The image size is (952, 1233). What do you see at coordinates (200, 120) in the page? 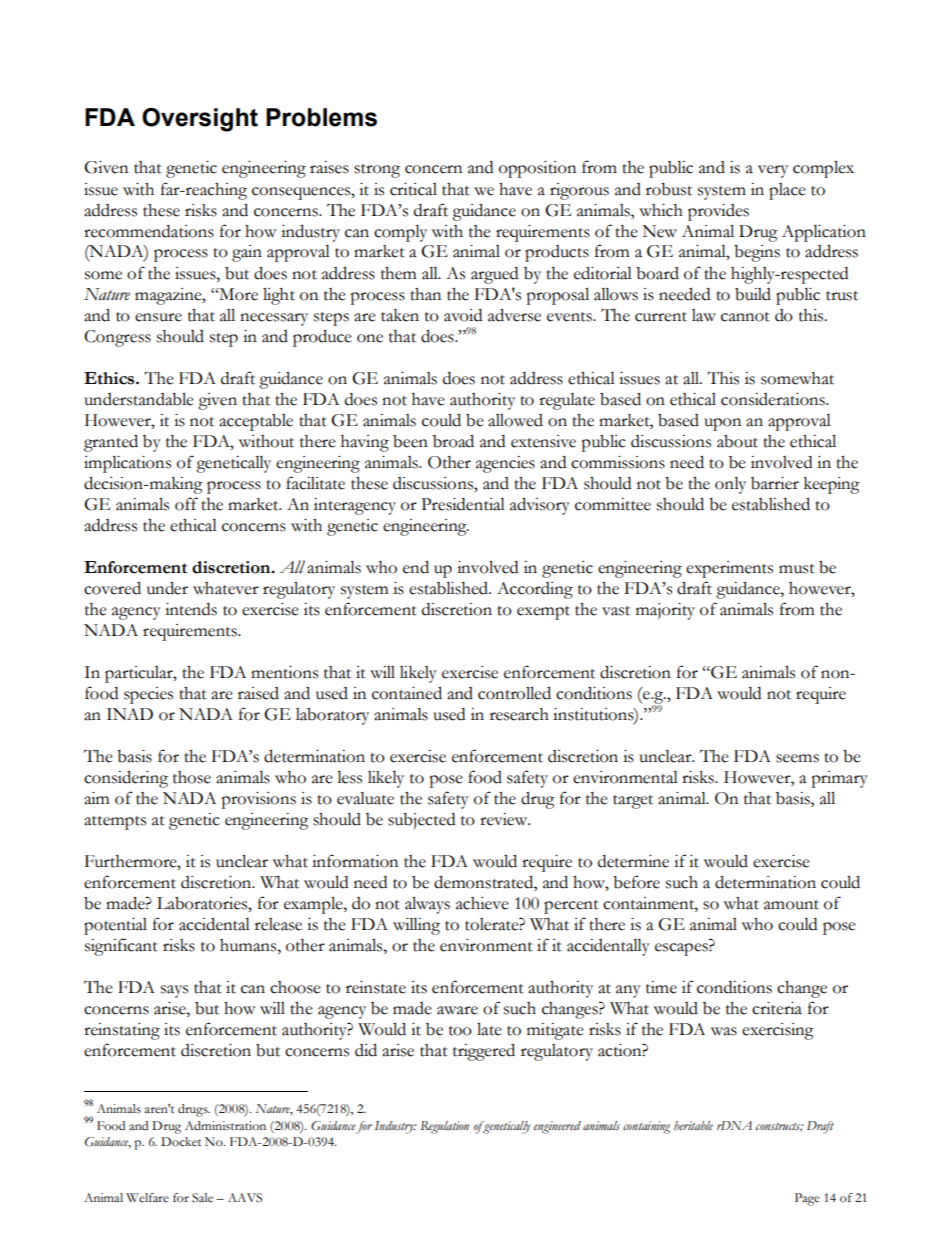
I see `Oversight` at bounding box center [200, 120].
